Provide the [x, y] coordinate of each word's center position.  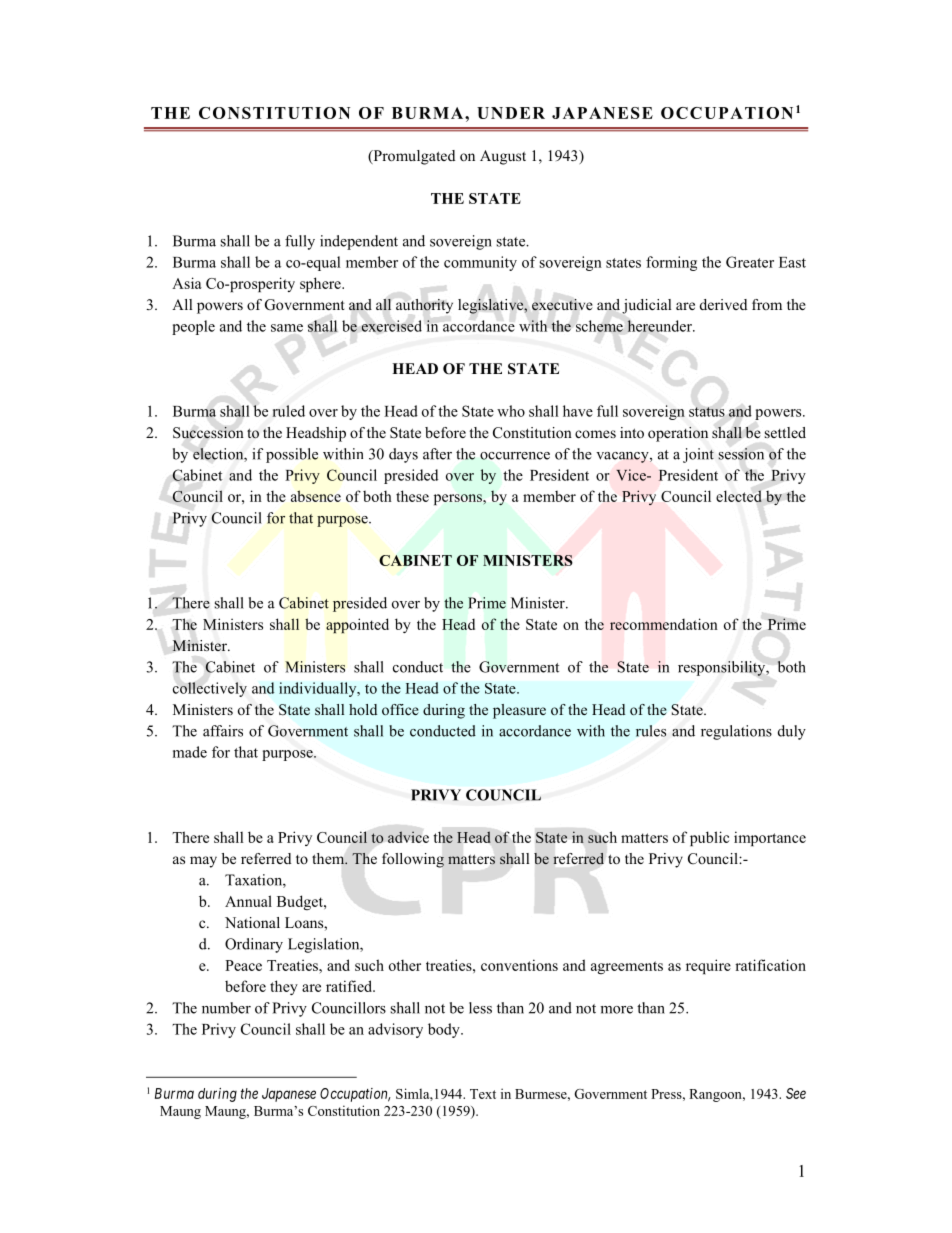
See [796, 1093]
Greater [750, 262]
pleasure [519, 711]
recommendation [664, 624]
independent [359, 242]
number [226, 1008]
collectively [210, 689]
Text [483, 1094]
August [503, 157]
